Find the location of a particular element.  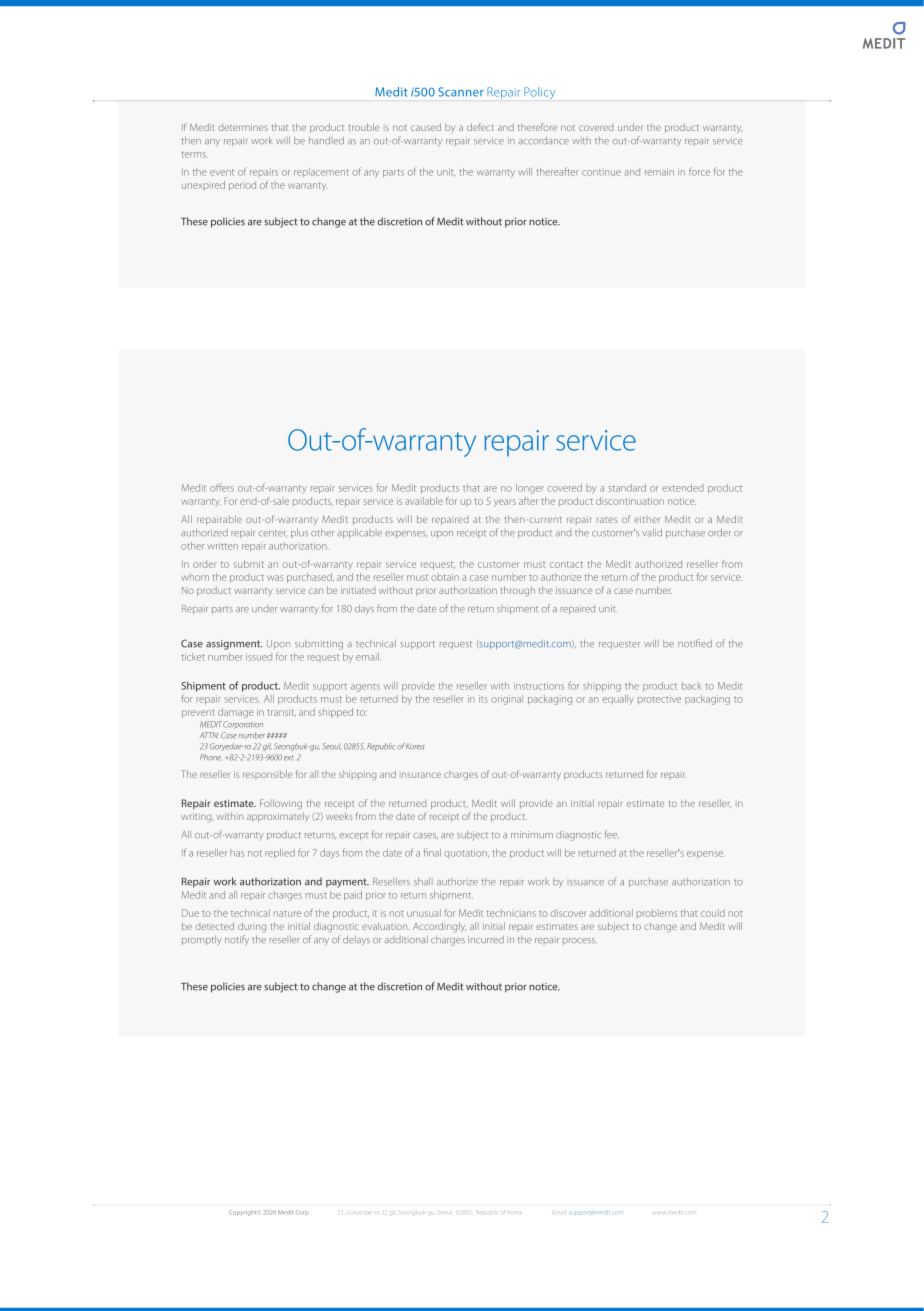

remain is located at coordinates (659, 172).
